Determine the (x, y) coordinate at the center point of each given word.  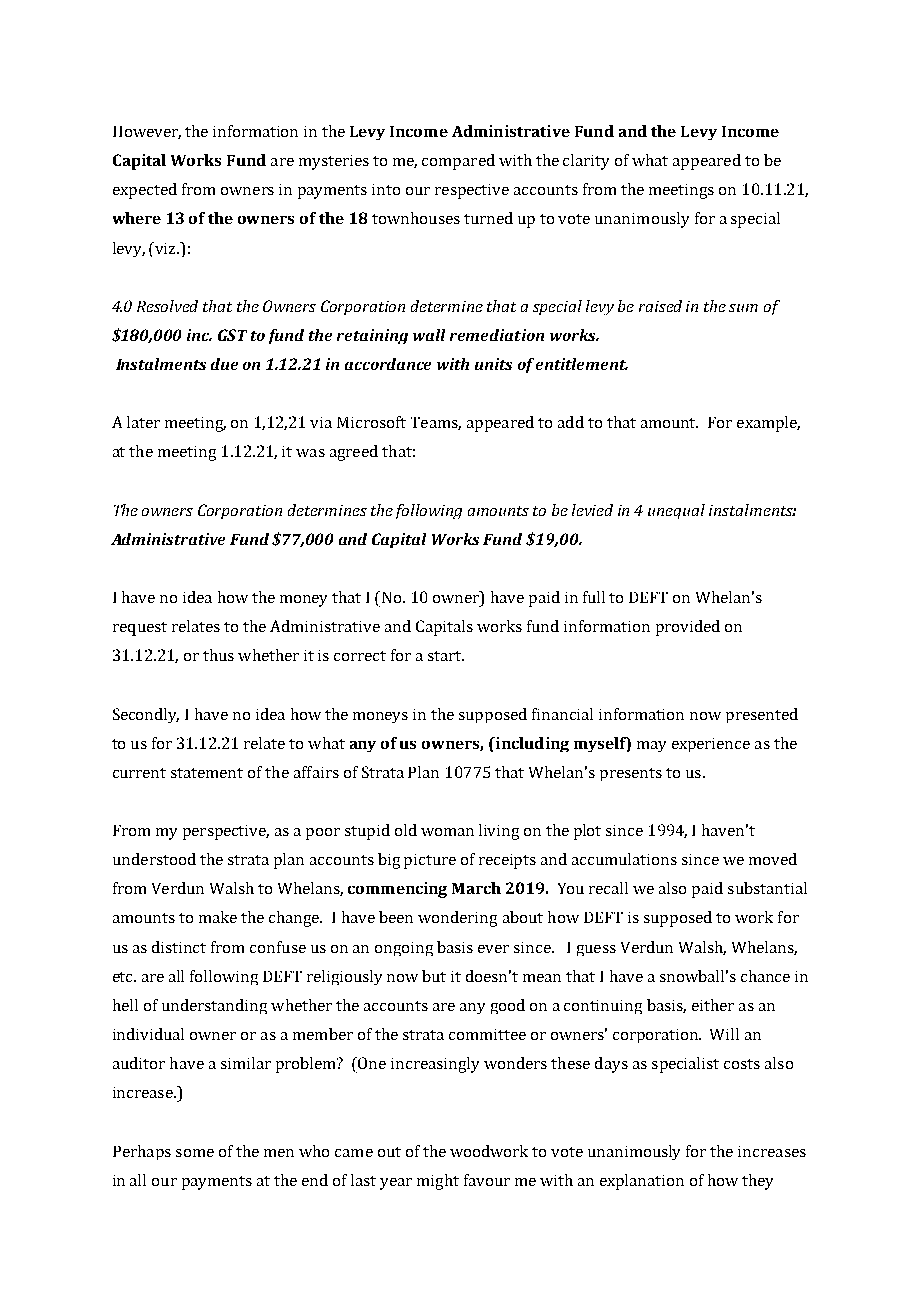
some (195, 1153)
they (757, 1182)
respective (472, 191)
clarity (586, 162)
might (438, 1182)
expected (145, 191)
